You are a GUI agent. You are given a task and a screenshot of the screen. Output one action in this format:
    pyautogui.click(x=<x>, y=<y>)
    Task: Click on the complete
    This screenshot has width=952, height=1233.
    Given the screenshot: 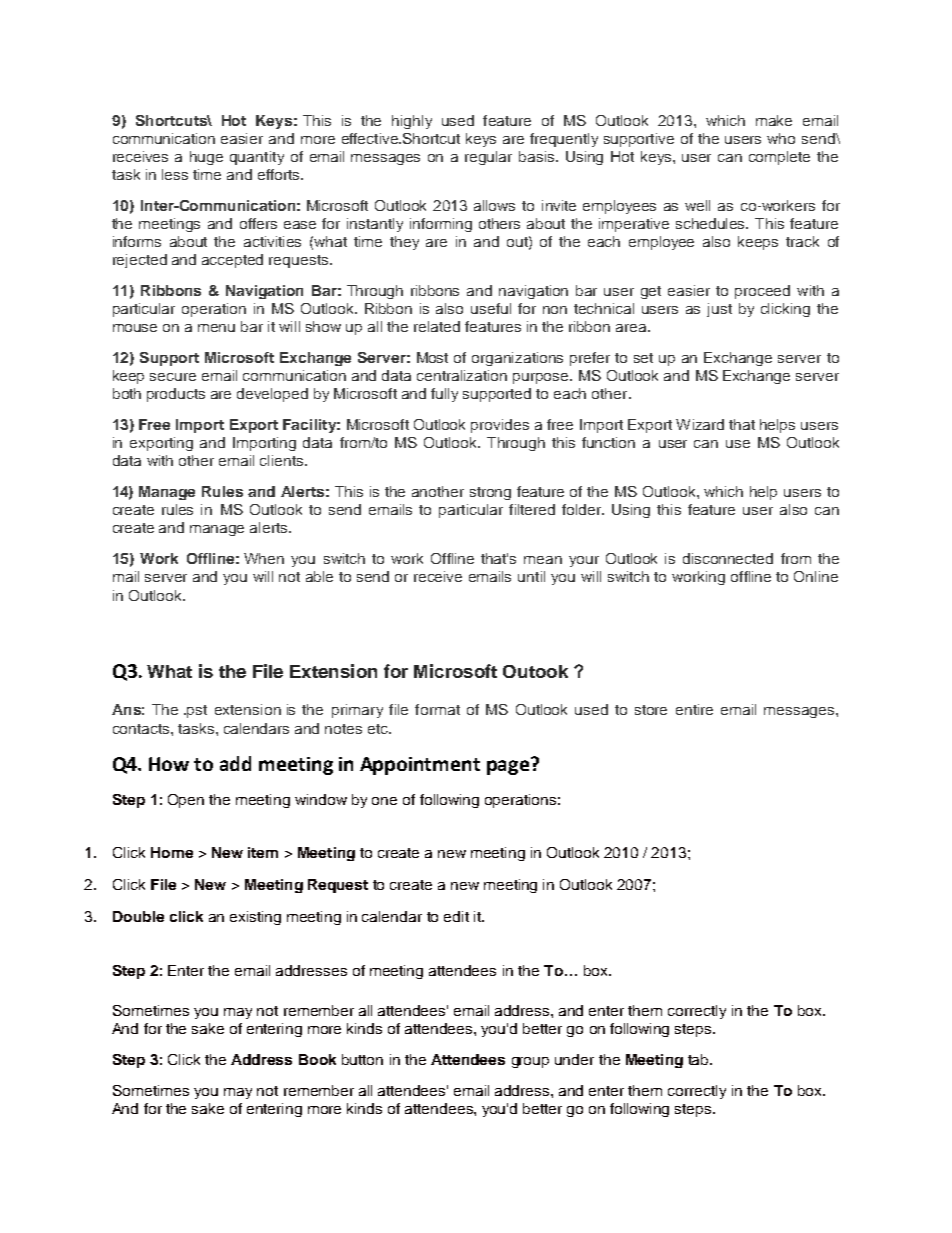 What is the action you would take?
    pyautogui.click(x=779, y=158)
